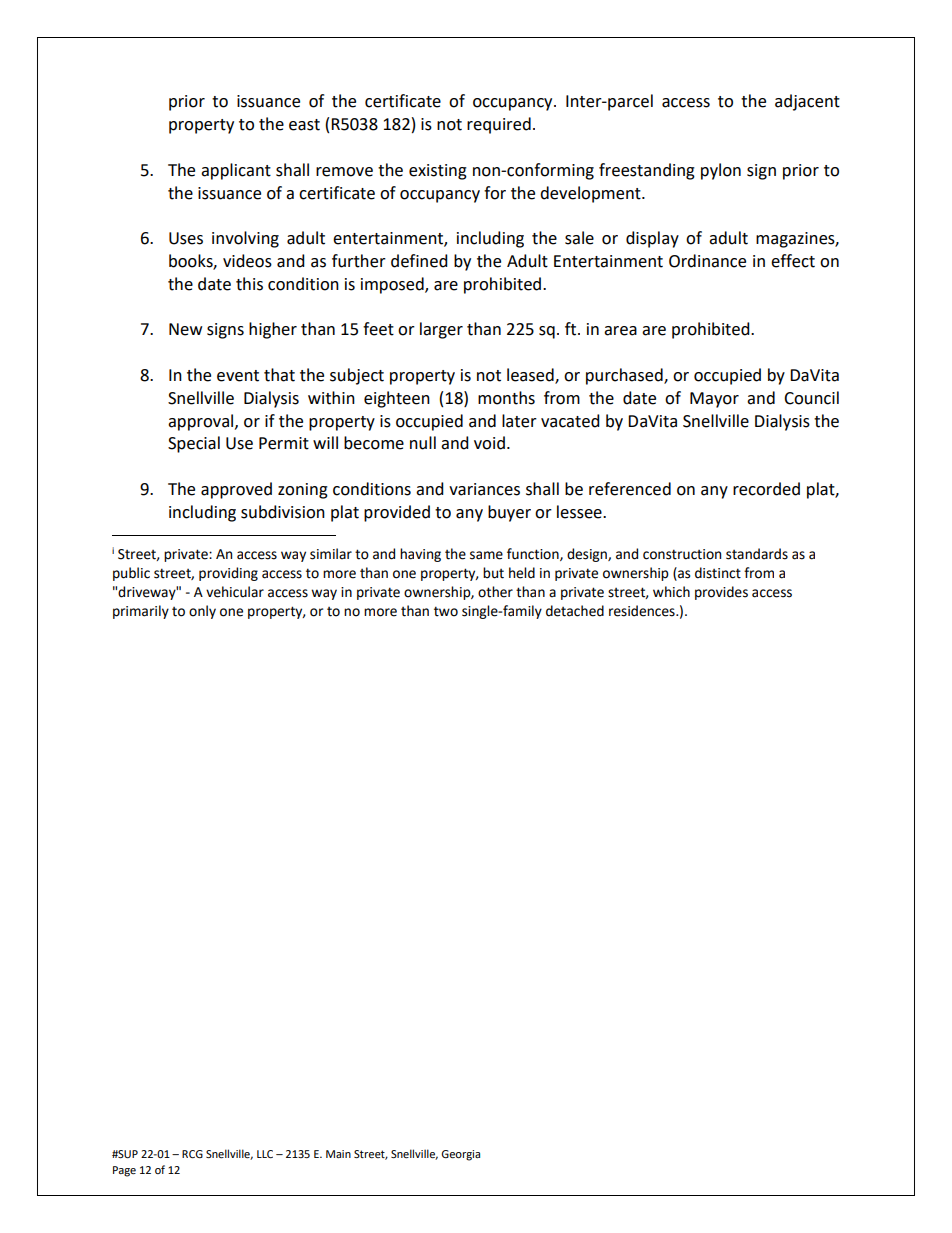 The height and width of the image is (1233, 952). Describe the element at coordinates (499, 125) in the image. I see `required` at that location.
